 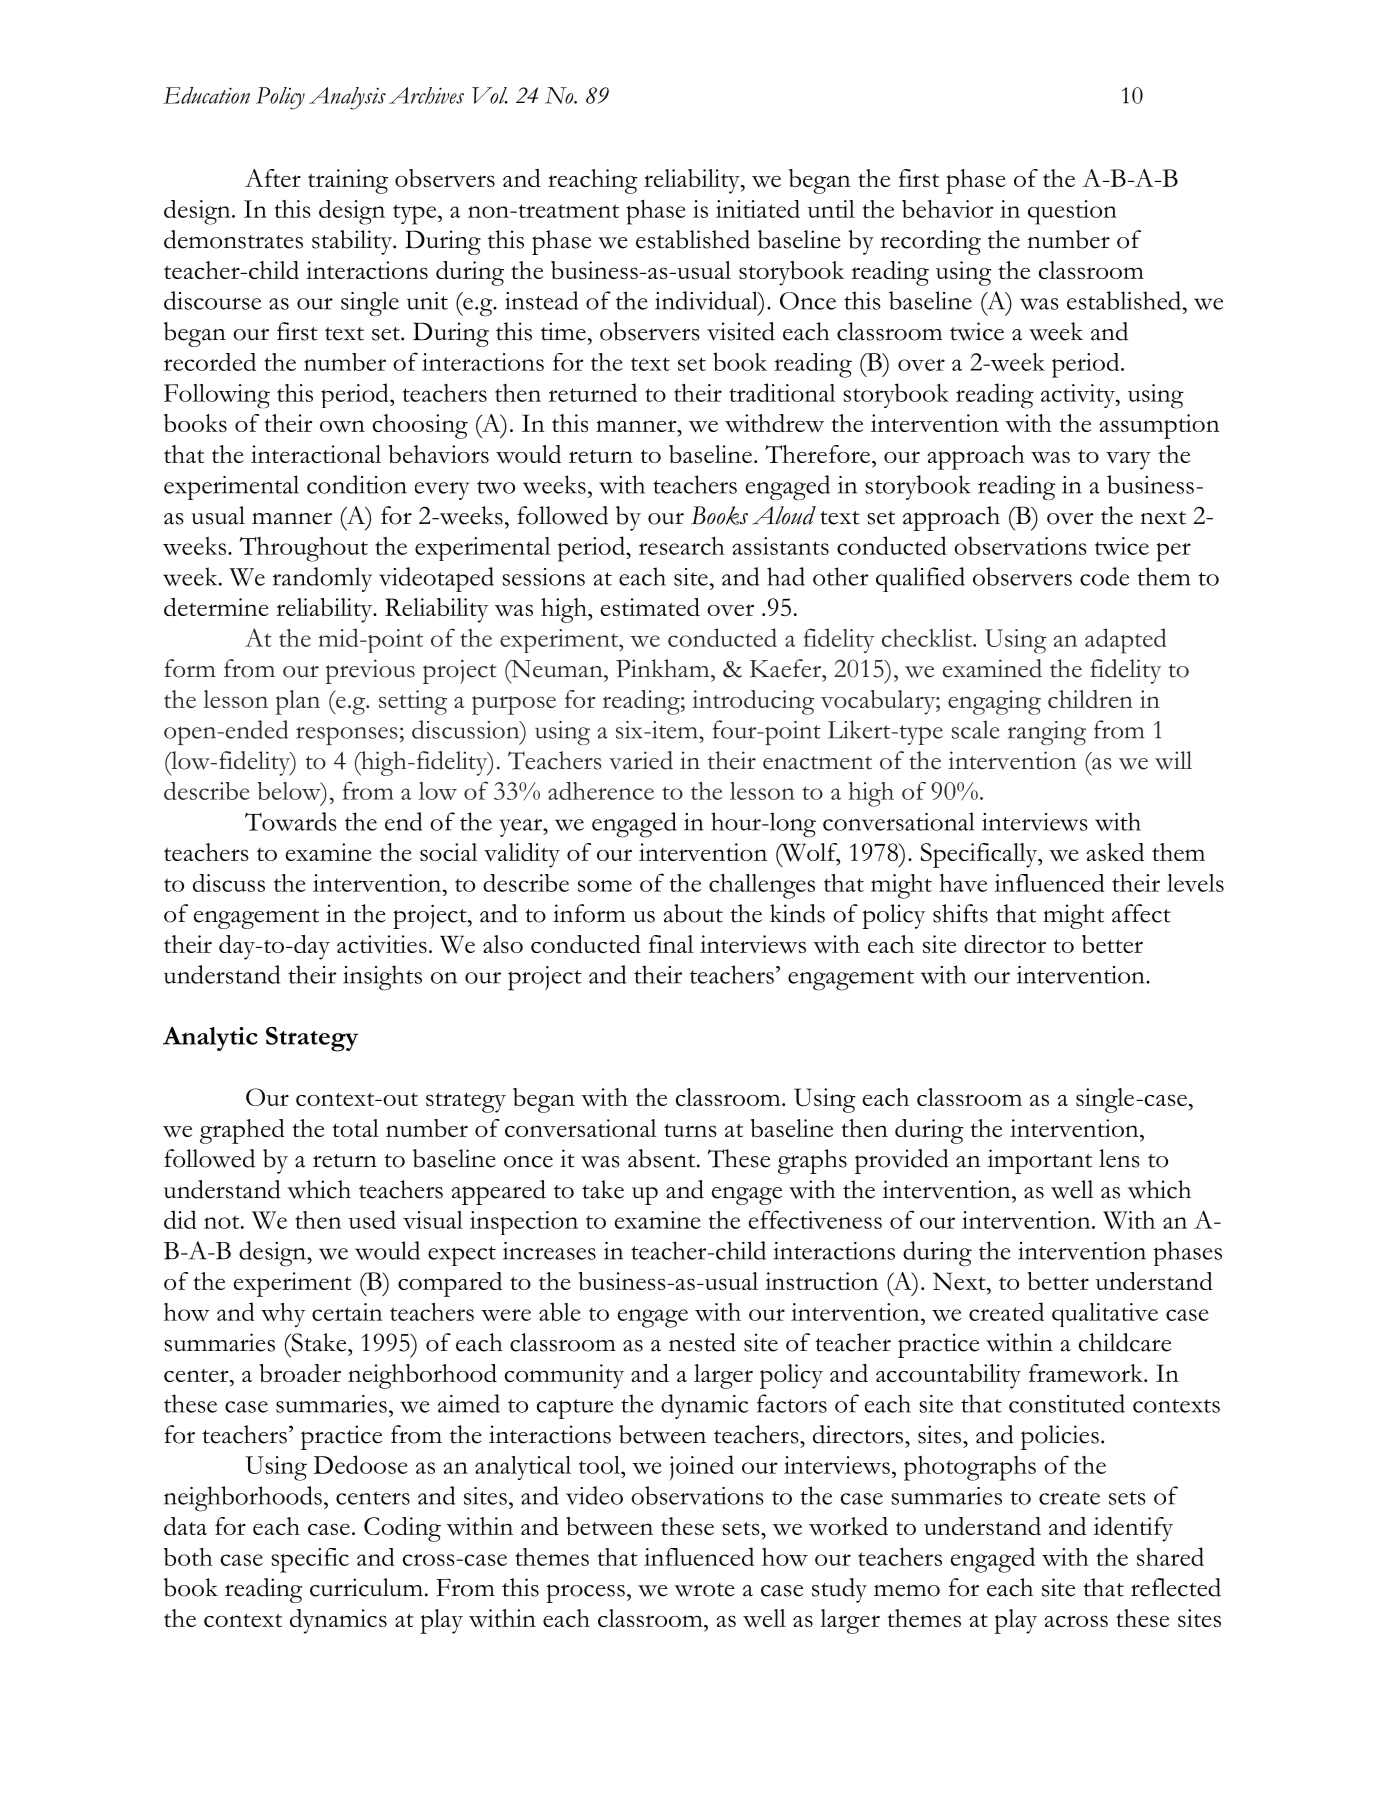 I want to click on code, so click(x=1104, y=576).
